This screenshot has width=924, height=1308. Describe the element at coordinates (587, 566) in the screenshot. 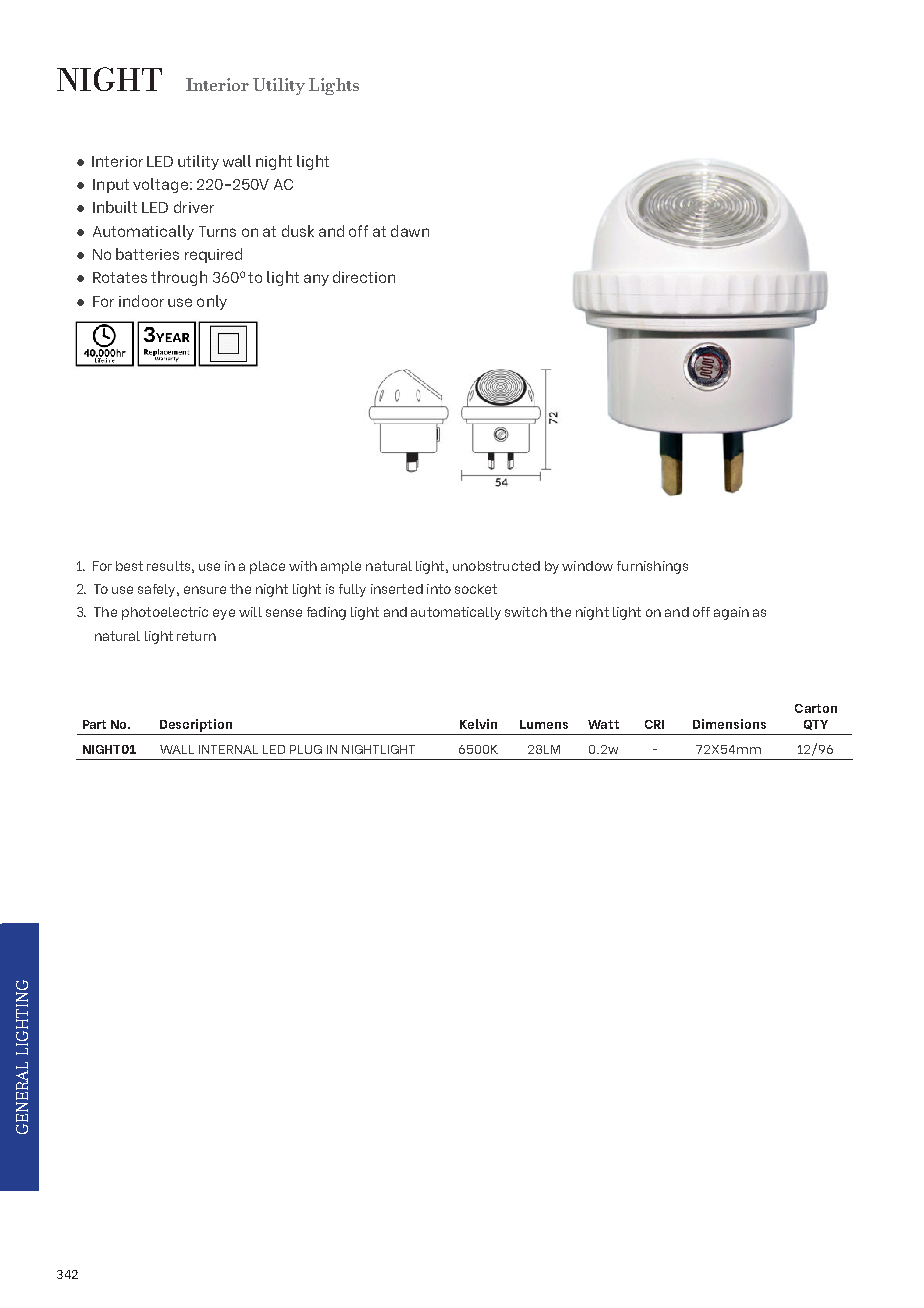

I see `window` at that location.
